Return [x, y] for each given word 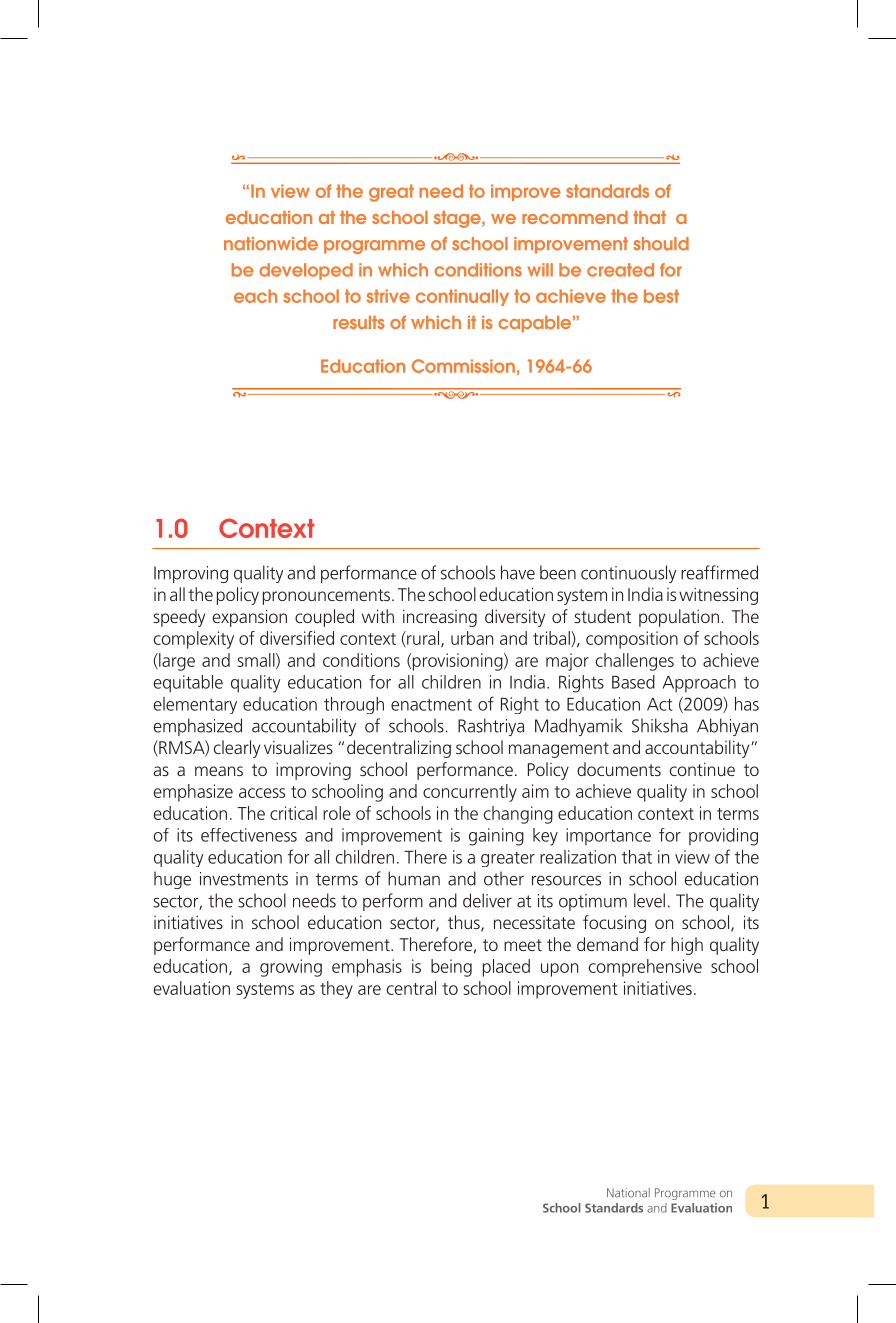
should [661, 244]
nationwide [271, 244]
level [649, 900]
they [336, 990]
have [518, 572]
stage [458, 219]
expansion [250, 618]
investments [244, 879]
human [414, 878]
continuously [629, 574]
